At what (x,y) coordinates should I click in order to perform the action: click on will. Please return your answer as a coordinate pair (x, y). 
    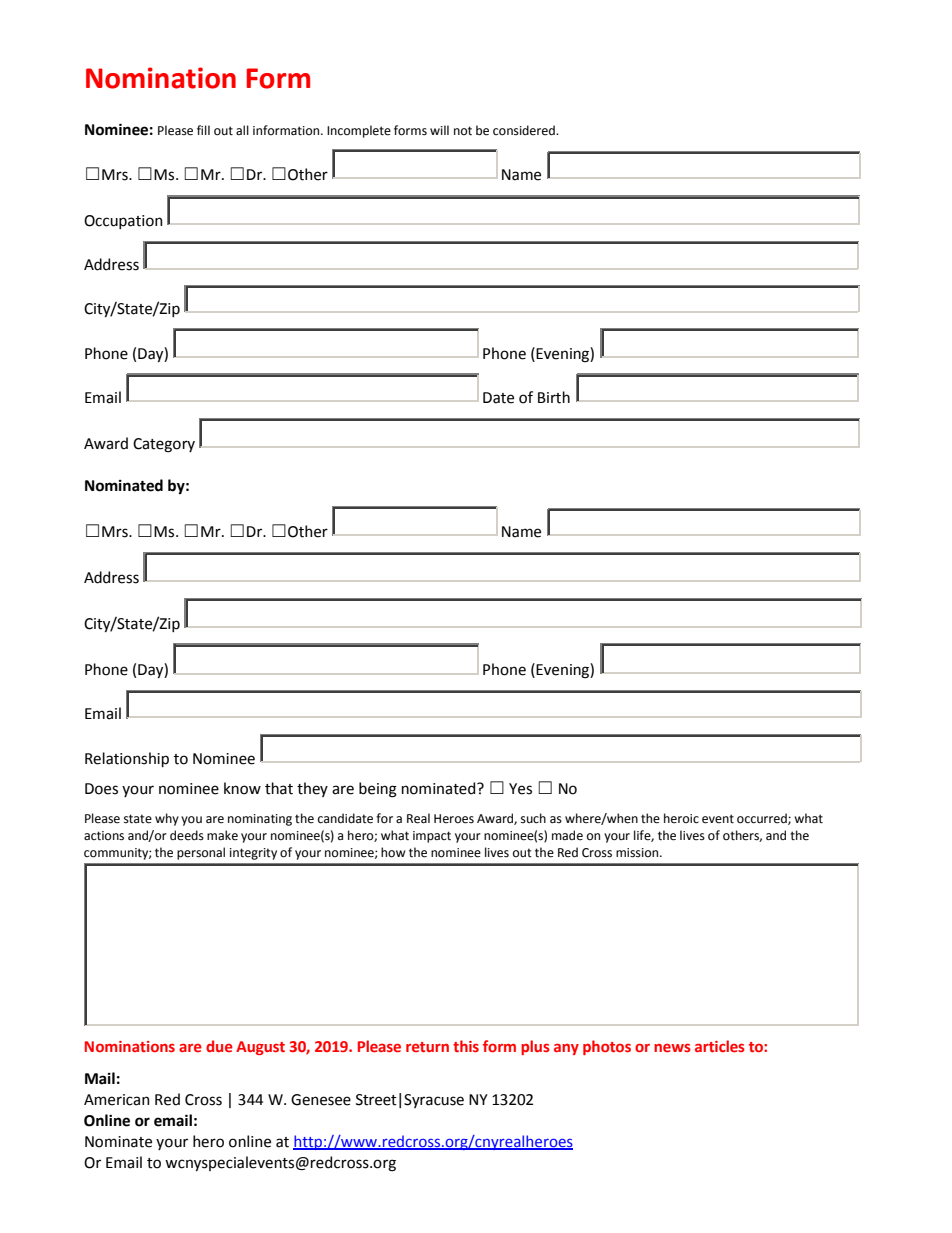
    Looking at the image, I should click on (439, 130).
